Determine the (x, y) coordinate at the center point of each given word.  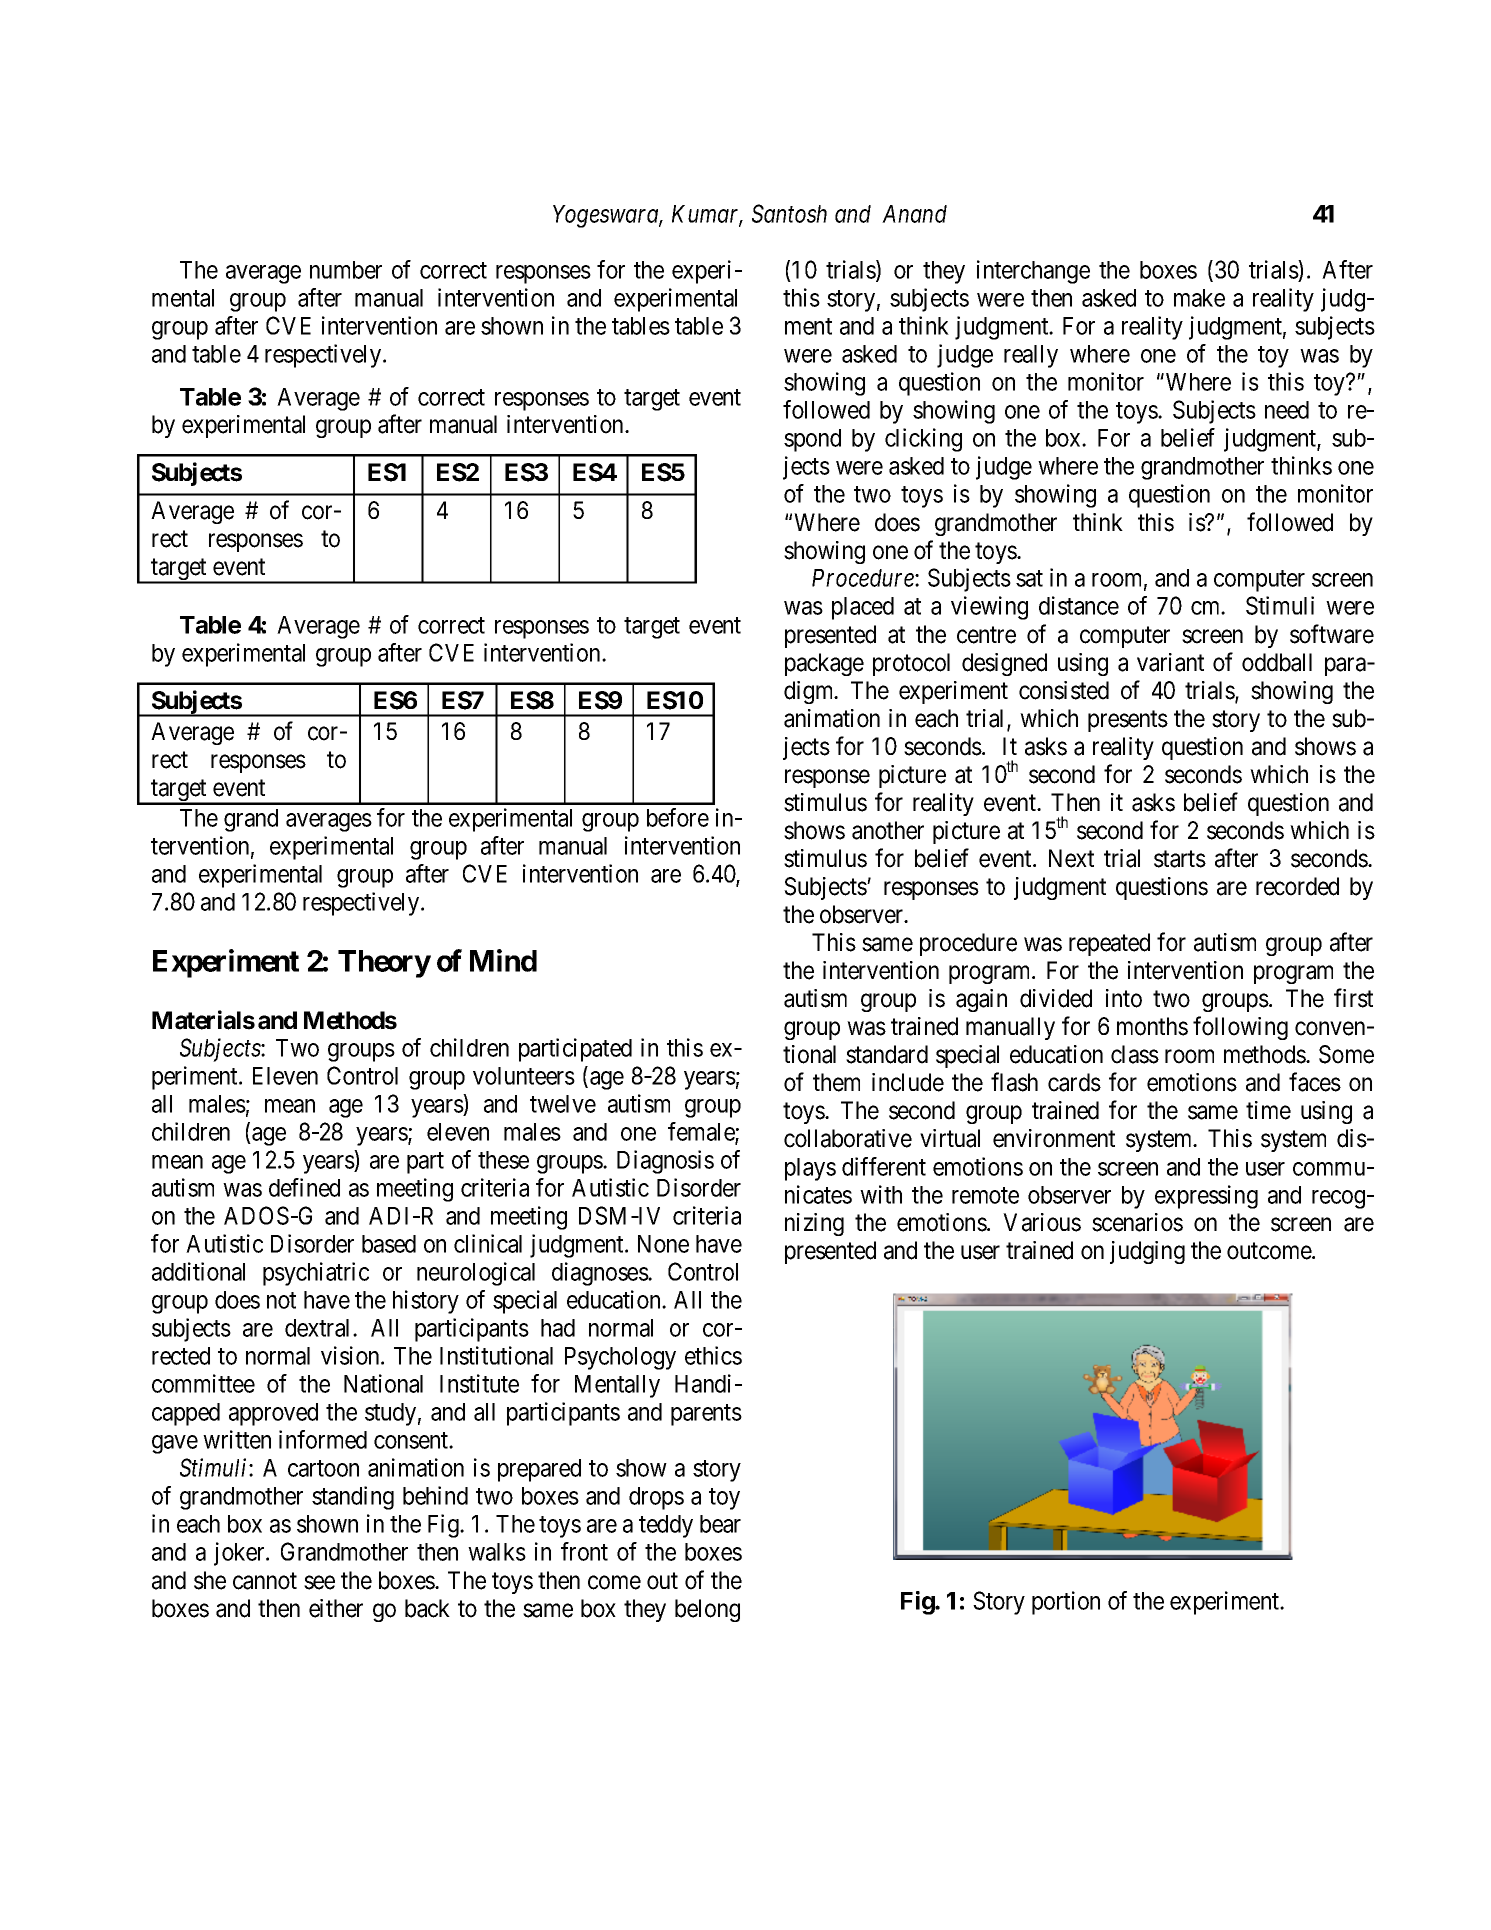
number (346, 270)
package (824, 664)
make (1199, 298)
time (1268, 1110)
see (319, 1582)
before (678, 817)
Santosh (789, 213)
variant (1170, 662)
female (702, 1132)
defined (304, 1187)
